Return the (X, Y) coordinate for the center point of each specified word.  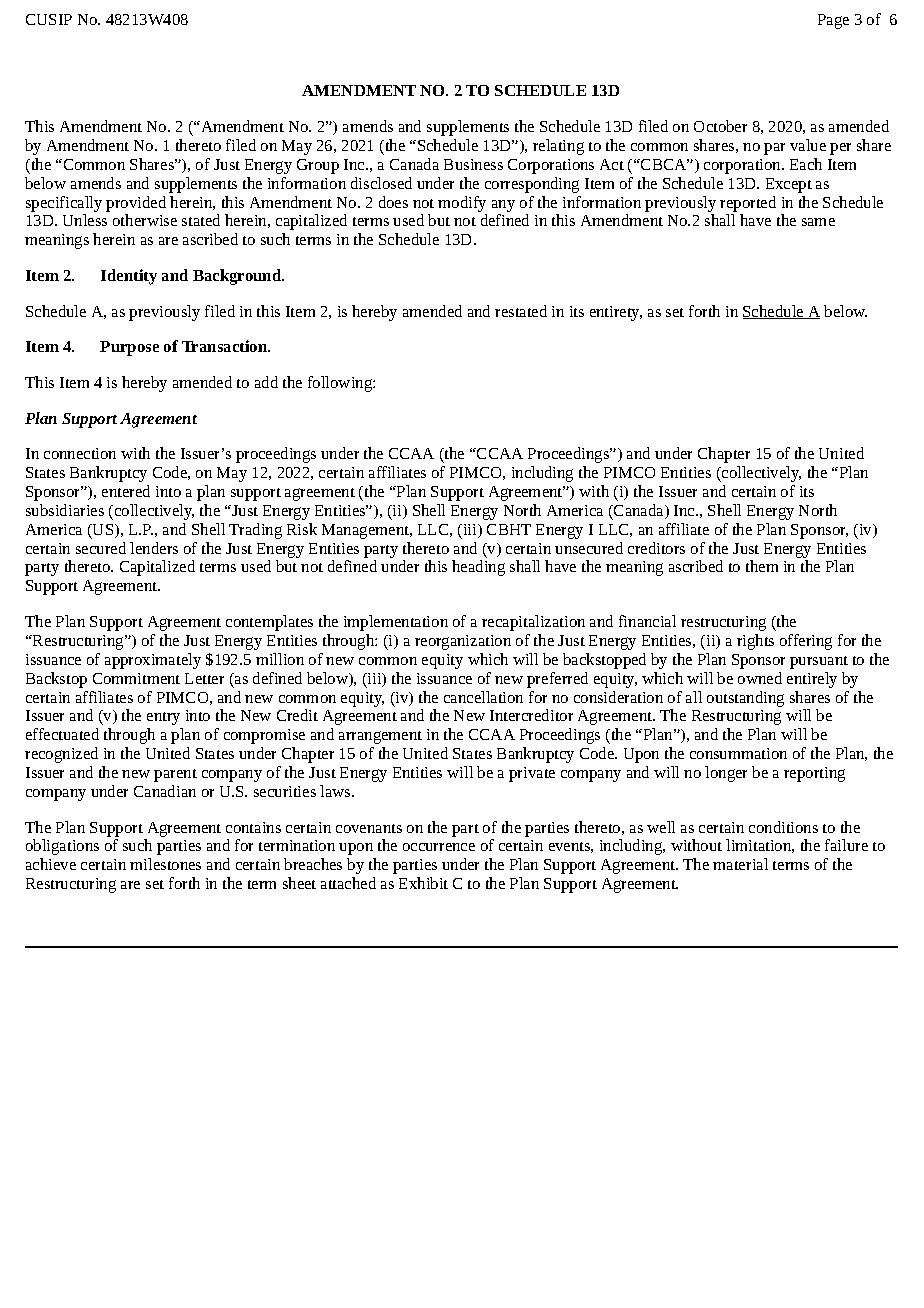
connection (80, 453)
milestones (165, 864)
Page (833, 21)
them (762, 566)
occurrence (439, 847)
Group (318, 166)
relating (558, 147)
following (341, 384)
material (740, 864)
